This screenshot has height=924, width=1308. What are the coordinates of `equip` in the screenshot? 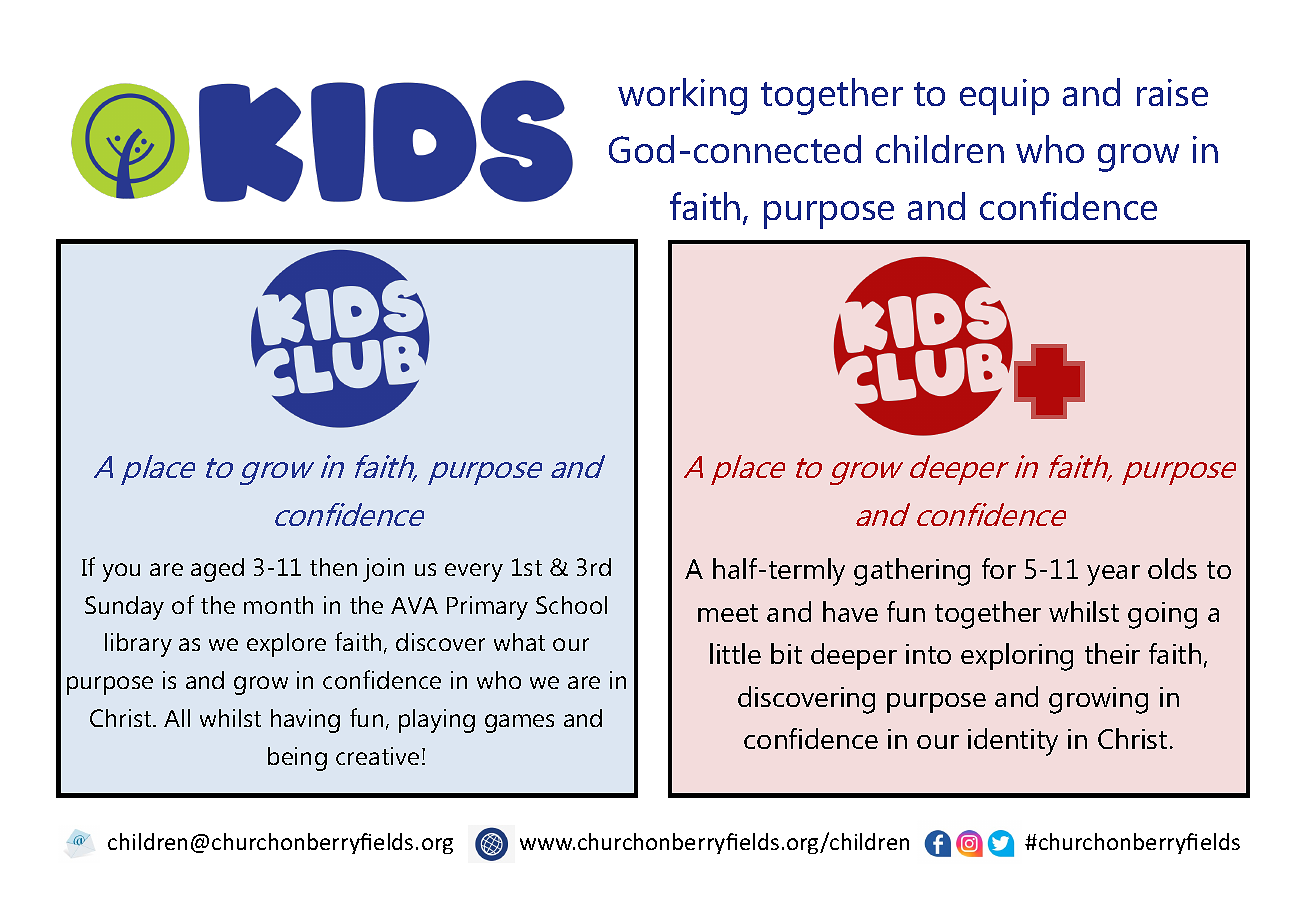 It's located at (1004, 97).
